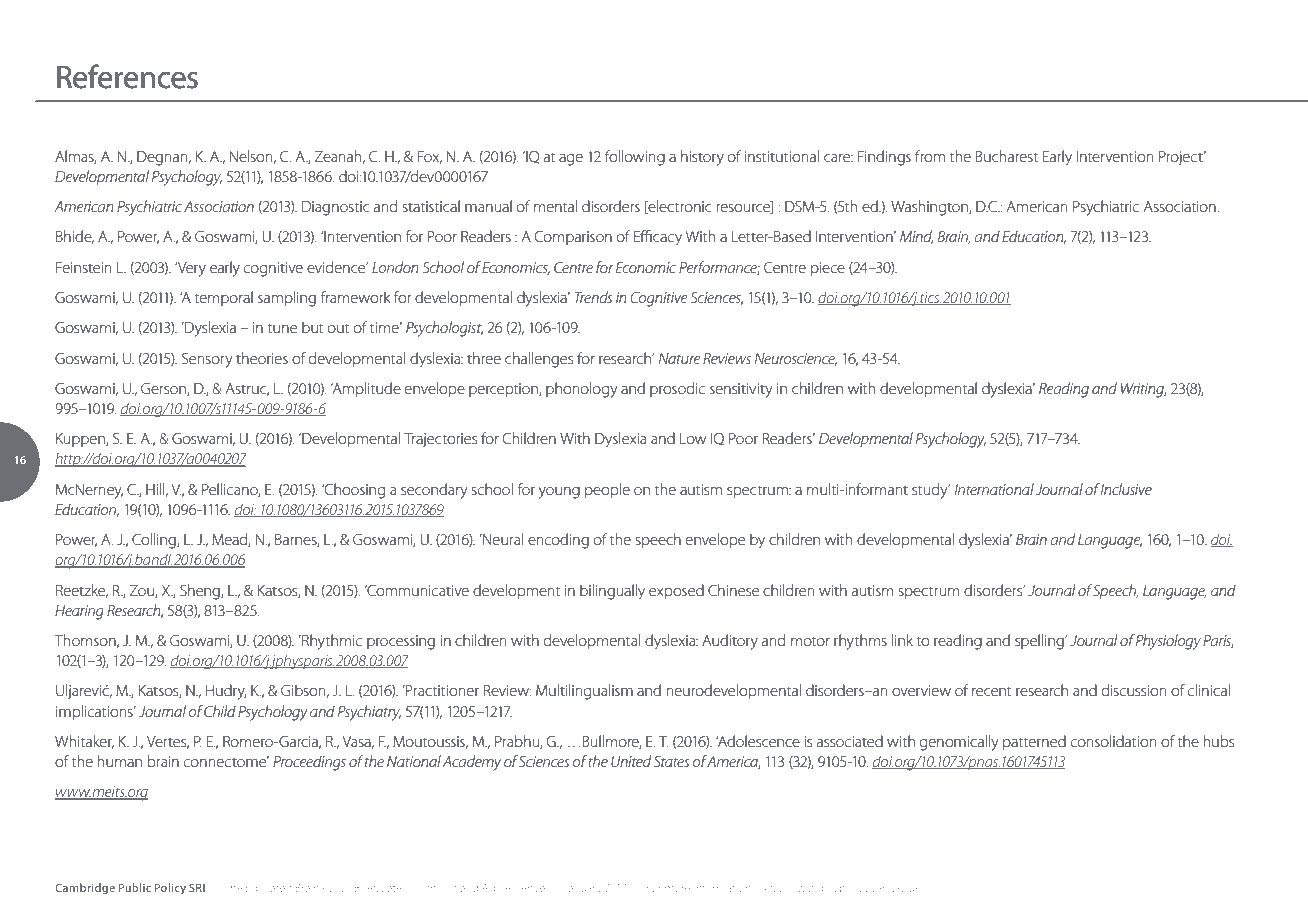 The width and height of the screenshot is (1308, 924). I want to click on people, so click(607, 490).
